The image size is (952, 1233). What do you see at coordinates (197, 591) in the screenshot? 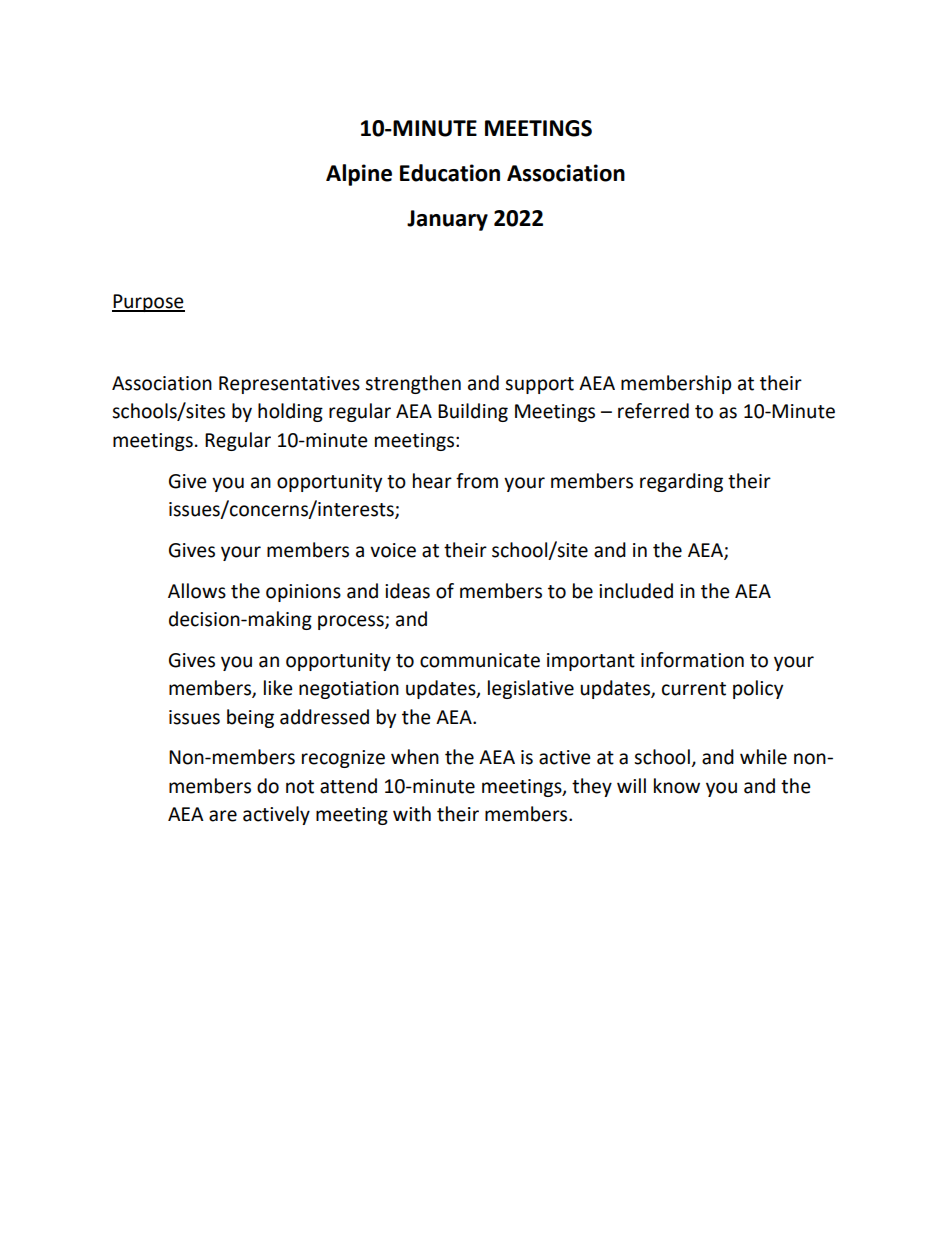
I see `Allows` at bounding box center [197, 591].
